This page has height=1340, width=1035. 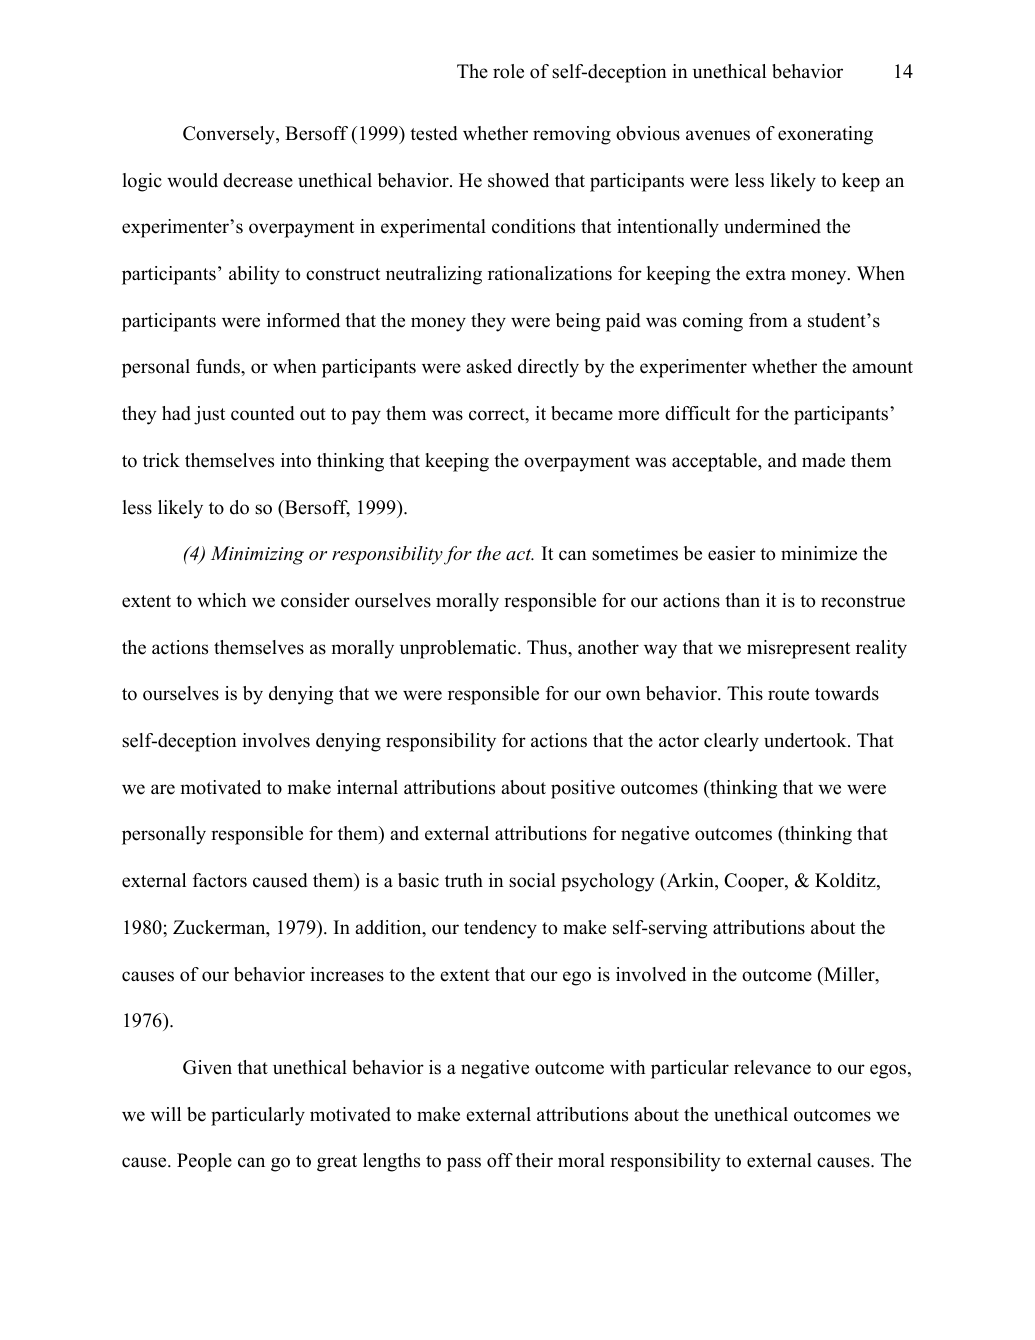 I want to click on relevance, so click(x=772, y=1067).
